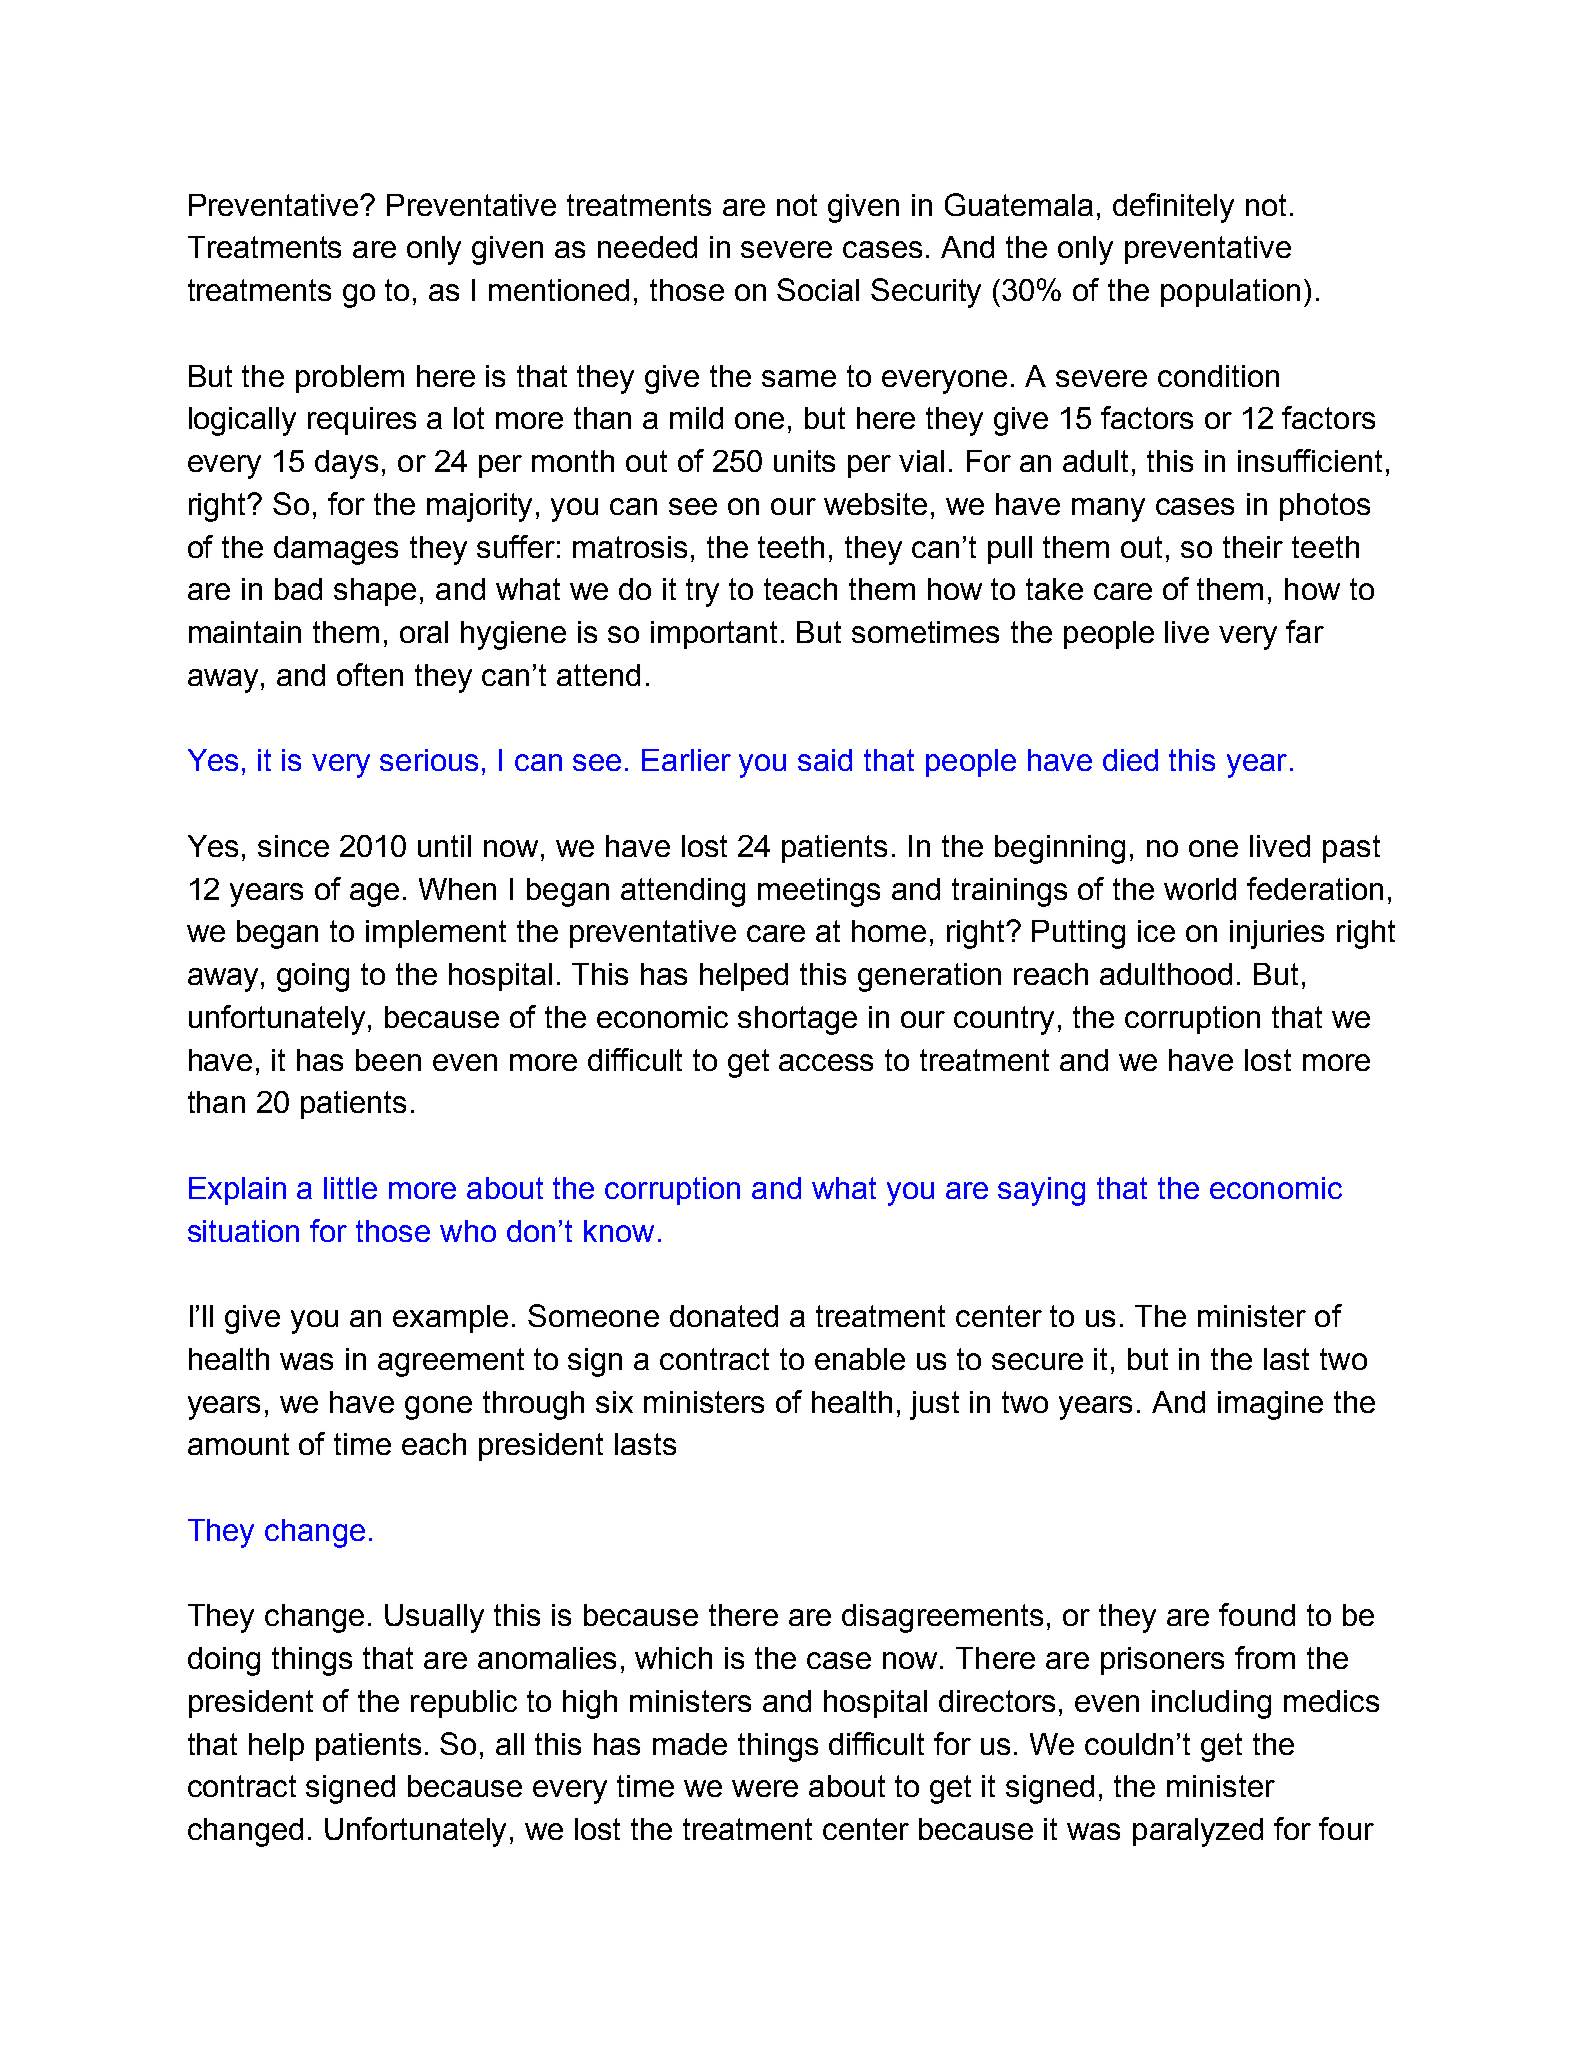 The image size is (1586, 2052). I want to click on paralyzed, so click(1198, 1832).
